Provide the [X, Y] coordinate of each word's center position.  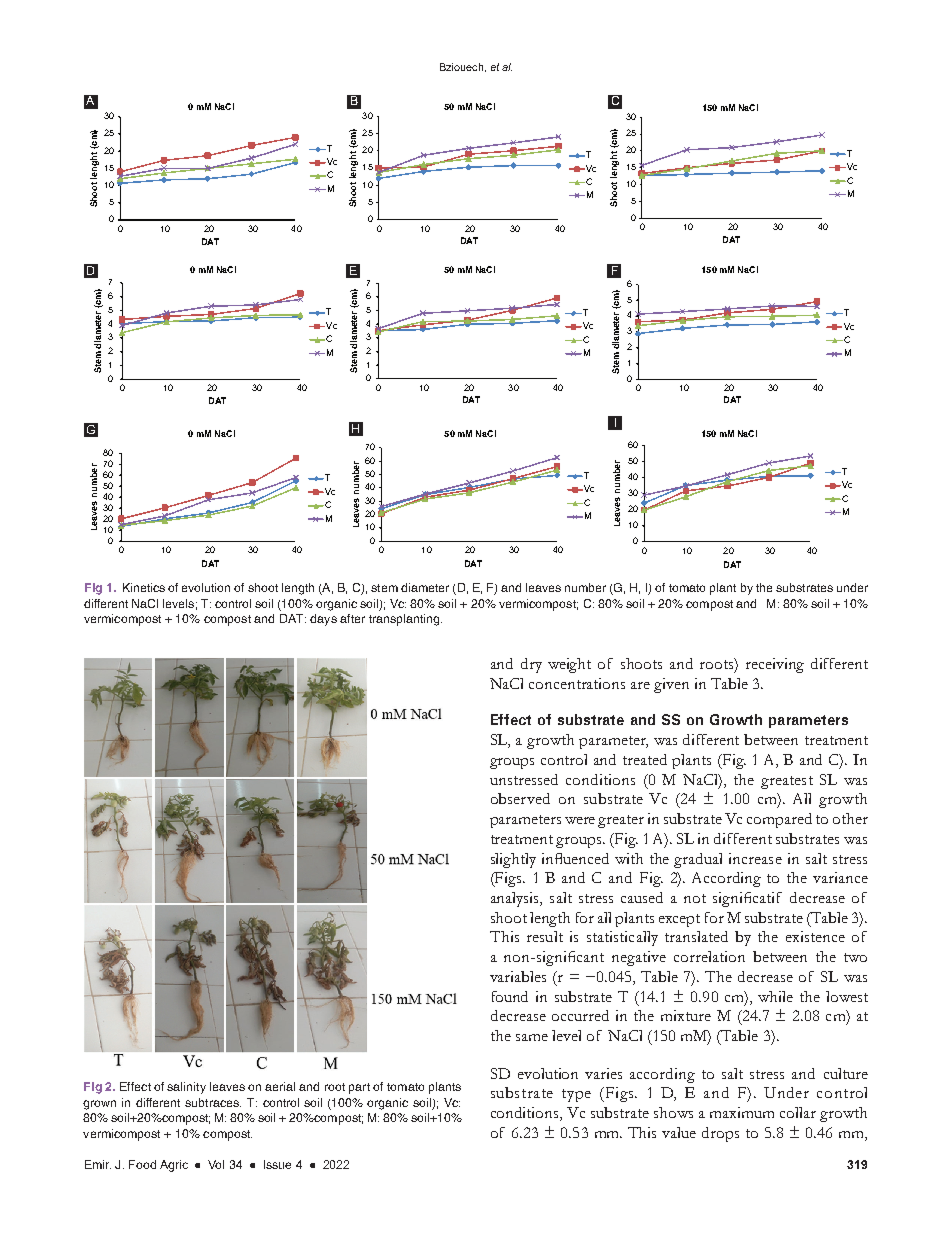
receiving [775, 665]
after [352, 618]
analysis [516, 899]
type [576, 1095]
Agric [174, 1166]
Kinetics [144, 587]
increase [755, 858]
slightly [513, 860]
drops [720, 1134]
